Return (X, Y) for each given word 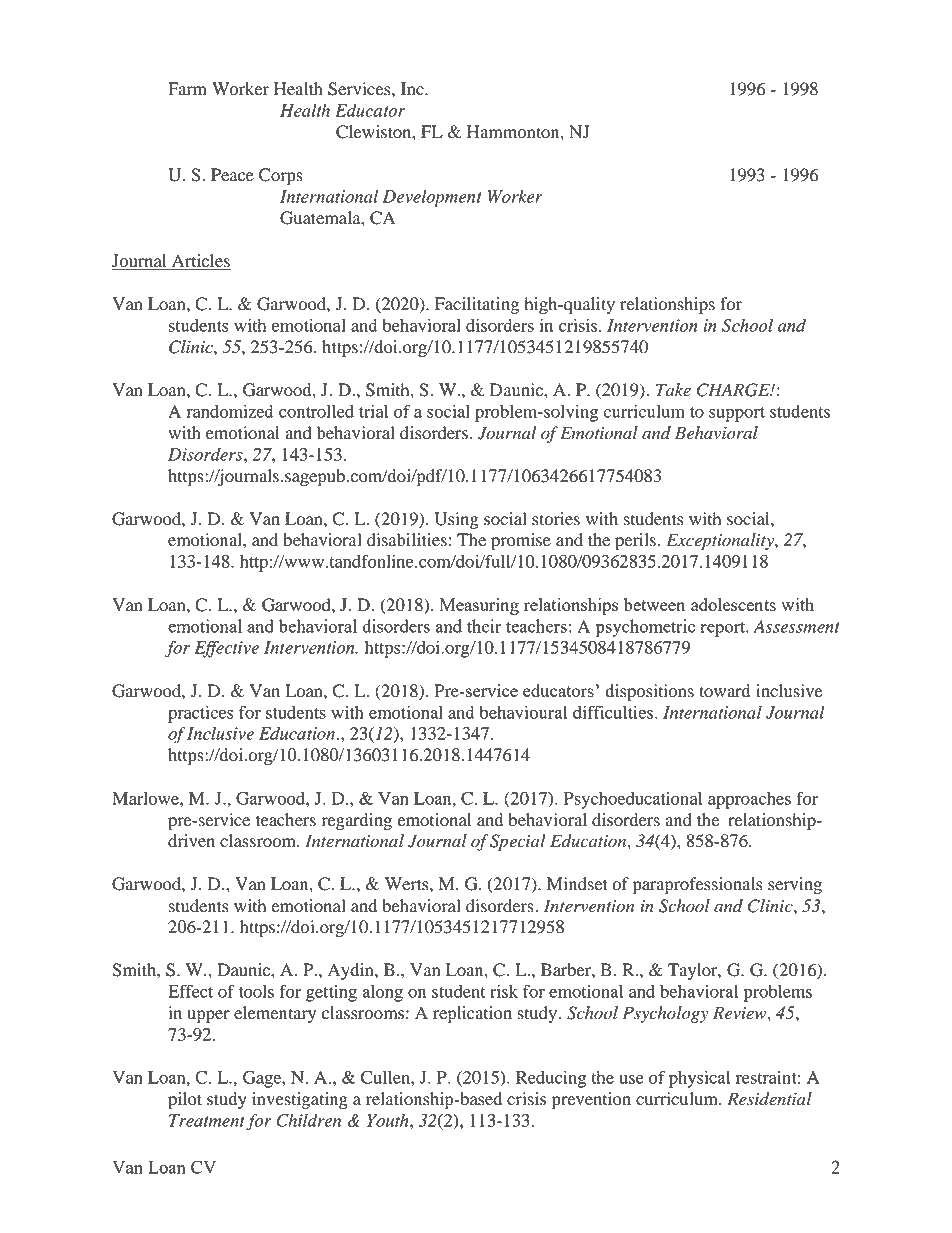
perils (635, 541)
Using (456, 520)
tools (256, 991)
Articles (200, 262)
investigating (300, 1100)
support (737, 414)
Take (673, 390)
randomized (230, 411)
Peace (232, 175)
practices (201, 714)
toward (724, 691)
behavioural (523, 712)
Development (432, 198)
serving (795, 885)
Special (518, 842)
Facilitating (477, 305)
